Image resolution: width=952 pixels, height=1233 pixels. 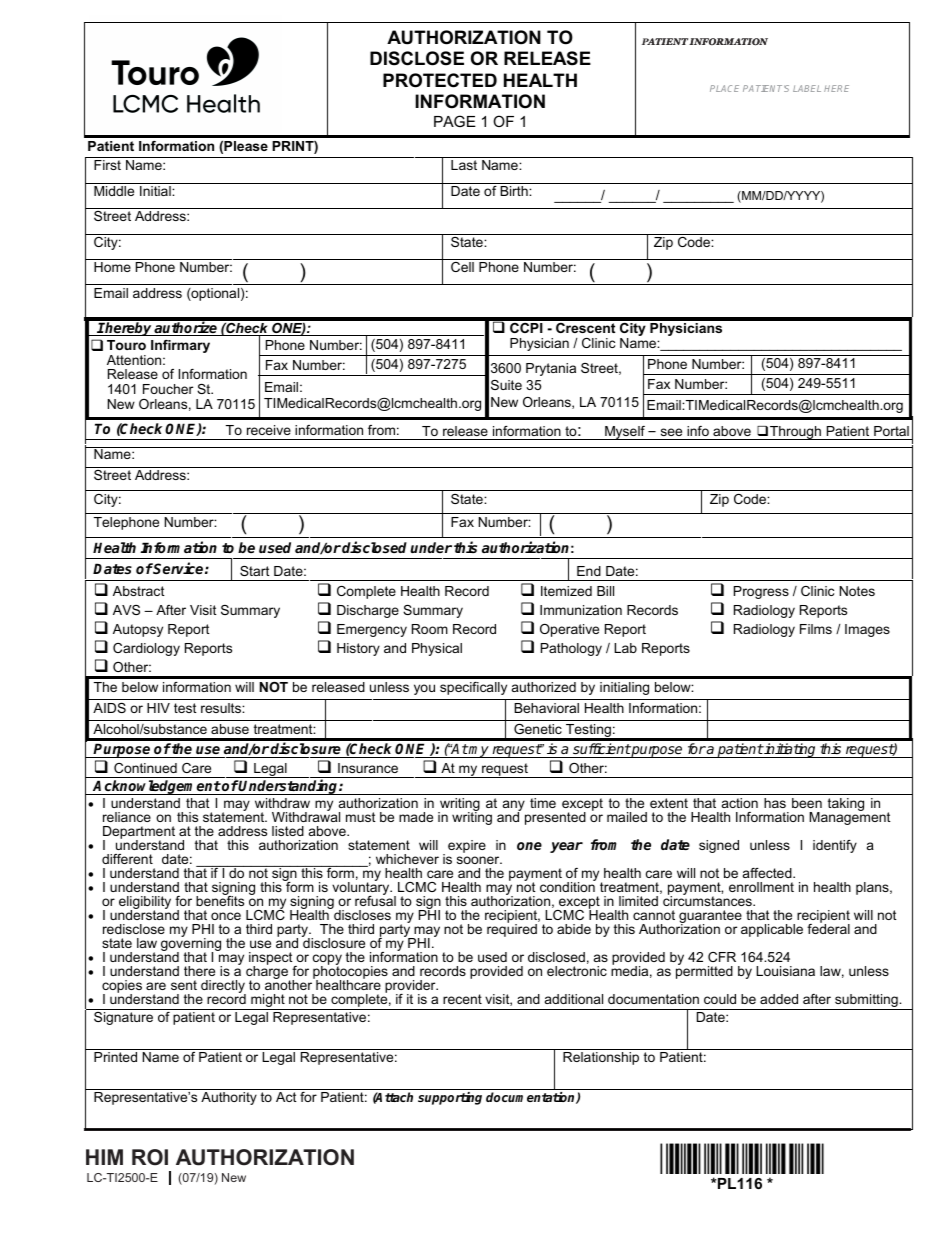 What do you see at coordinates (455, 121) in the screenshot?
I see `PAGE` at bounding box center [455, 121].
